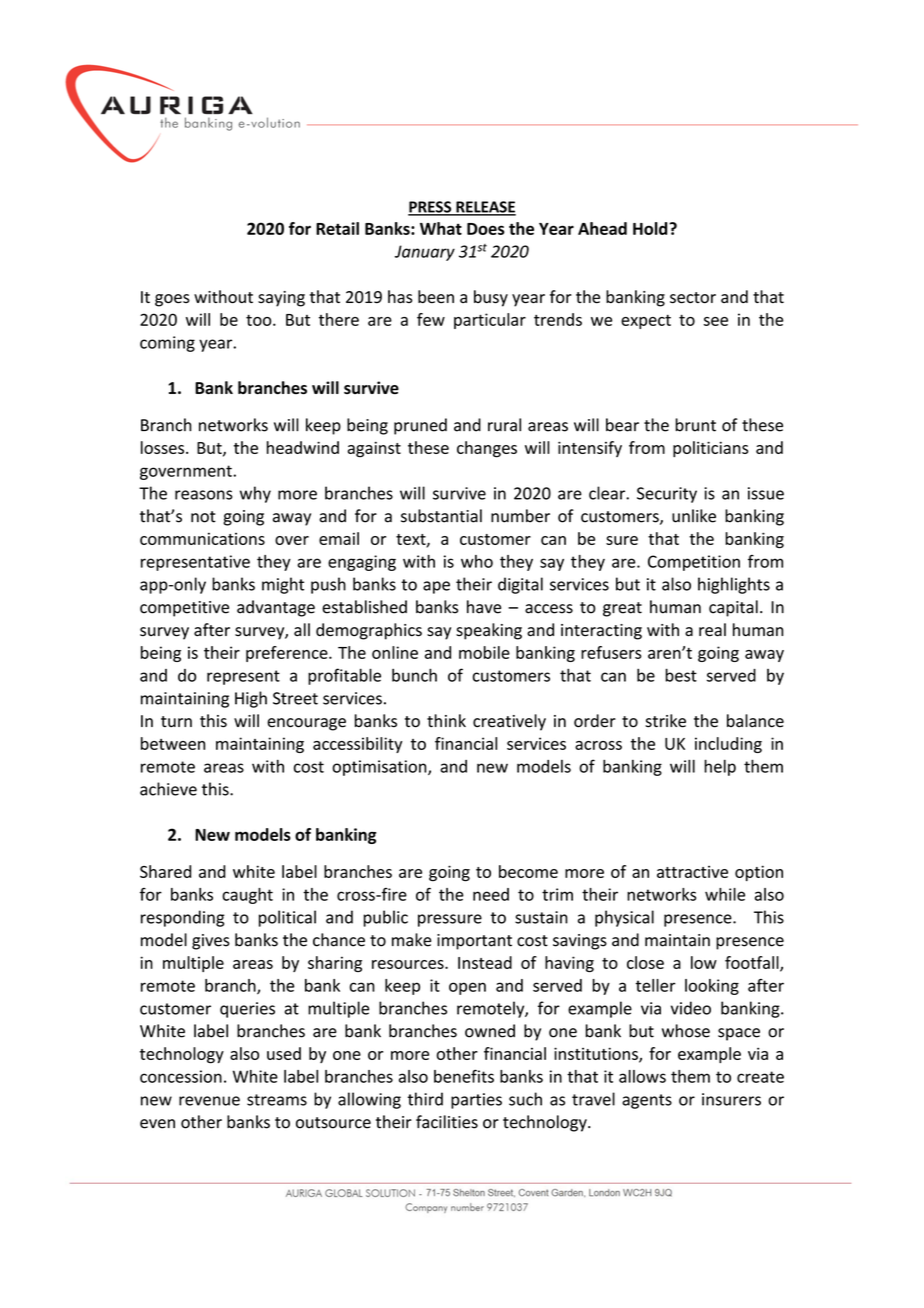 The width and height of the document is (924, 1308). Describe the element at coordinates (484, 652) in the document. I see `mobile` at that location.
